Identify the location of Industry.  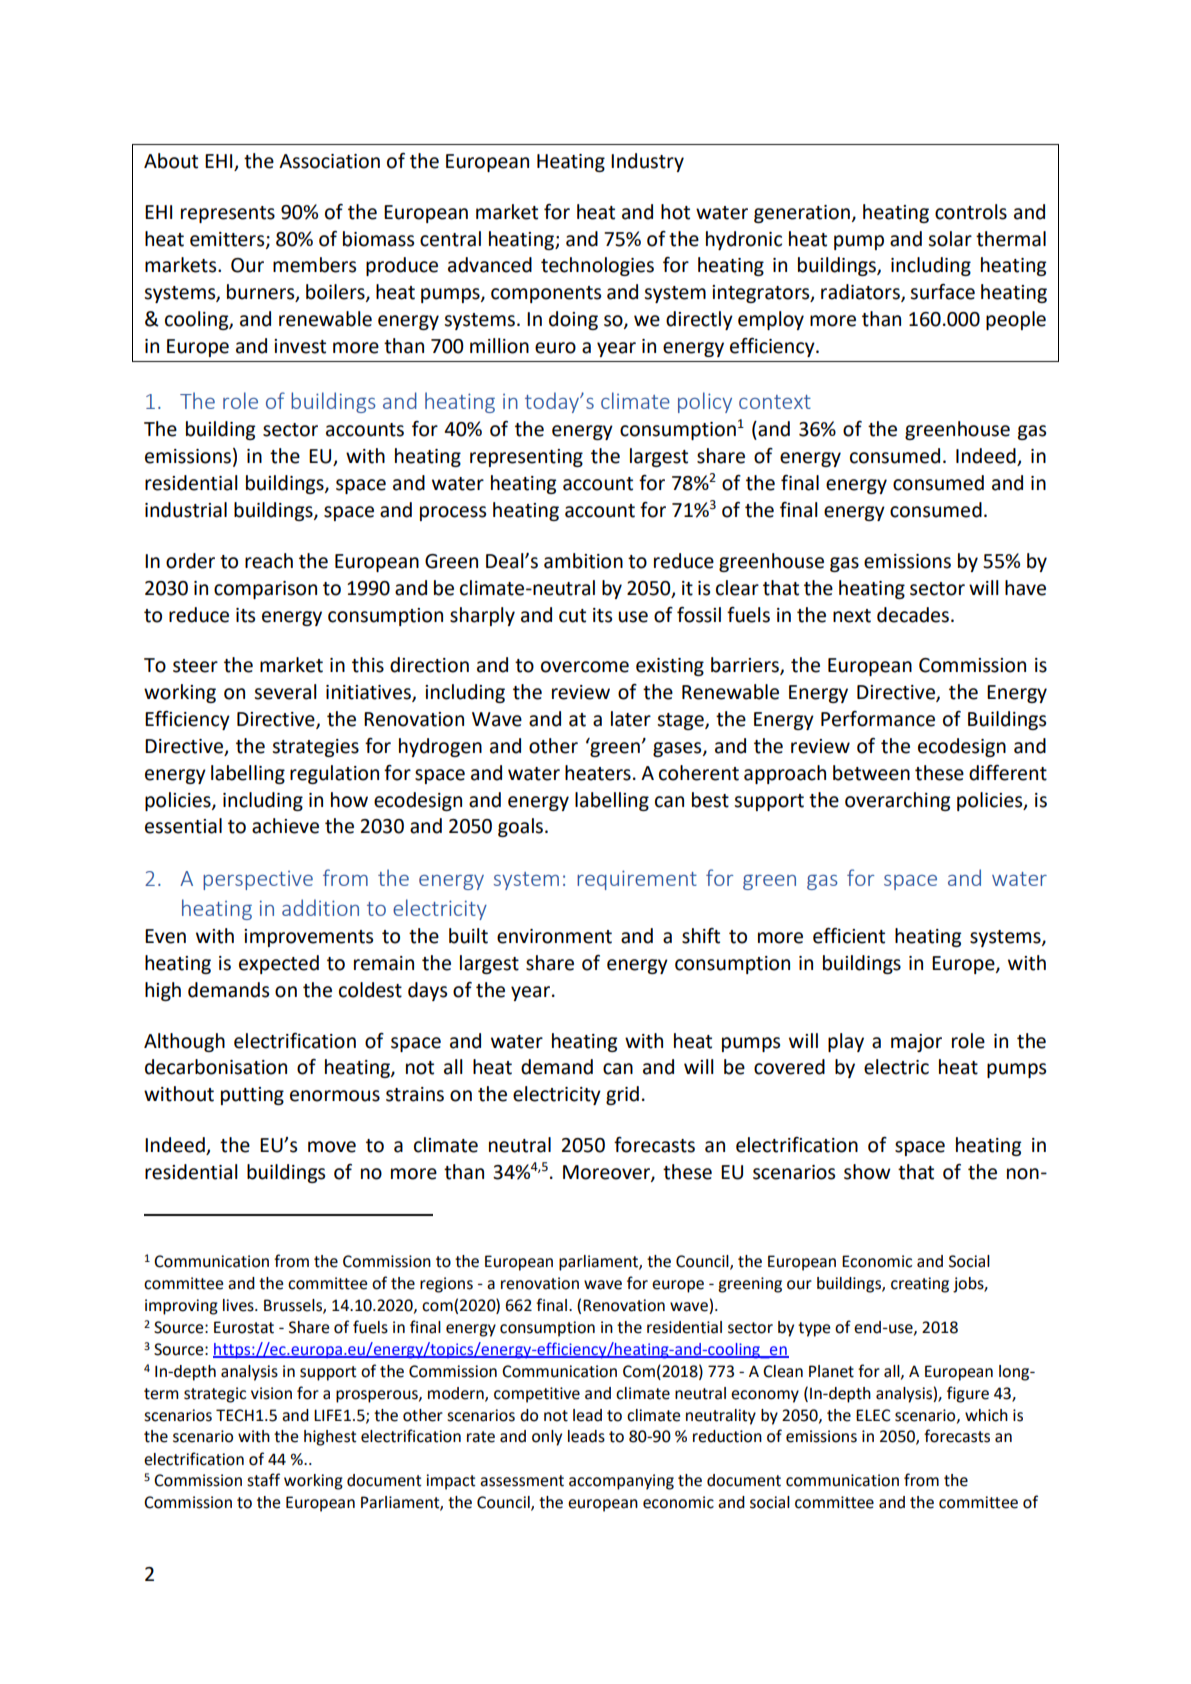
(647, 162).
